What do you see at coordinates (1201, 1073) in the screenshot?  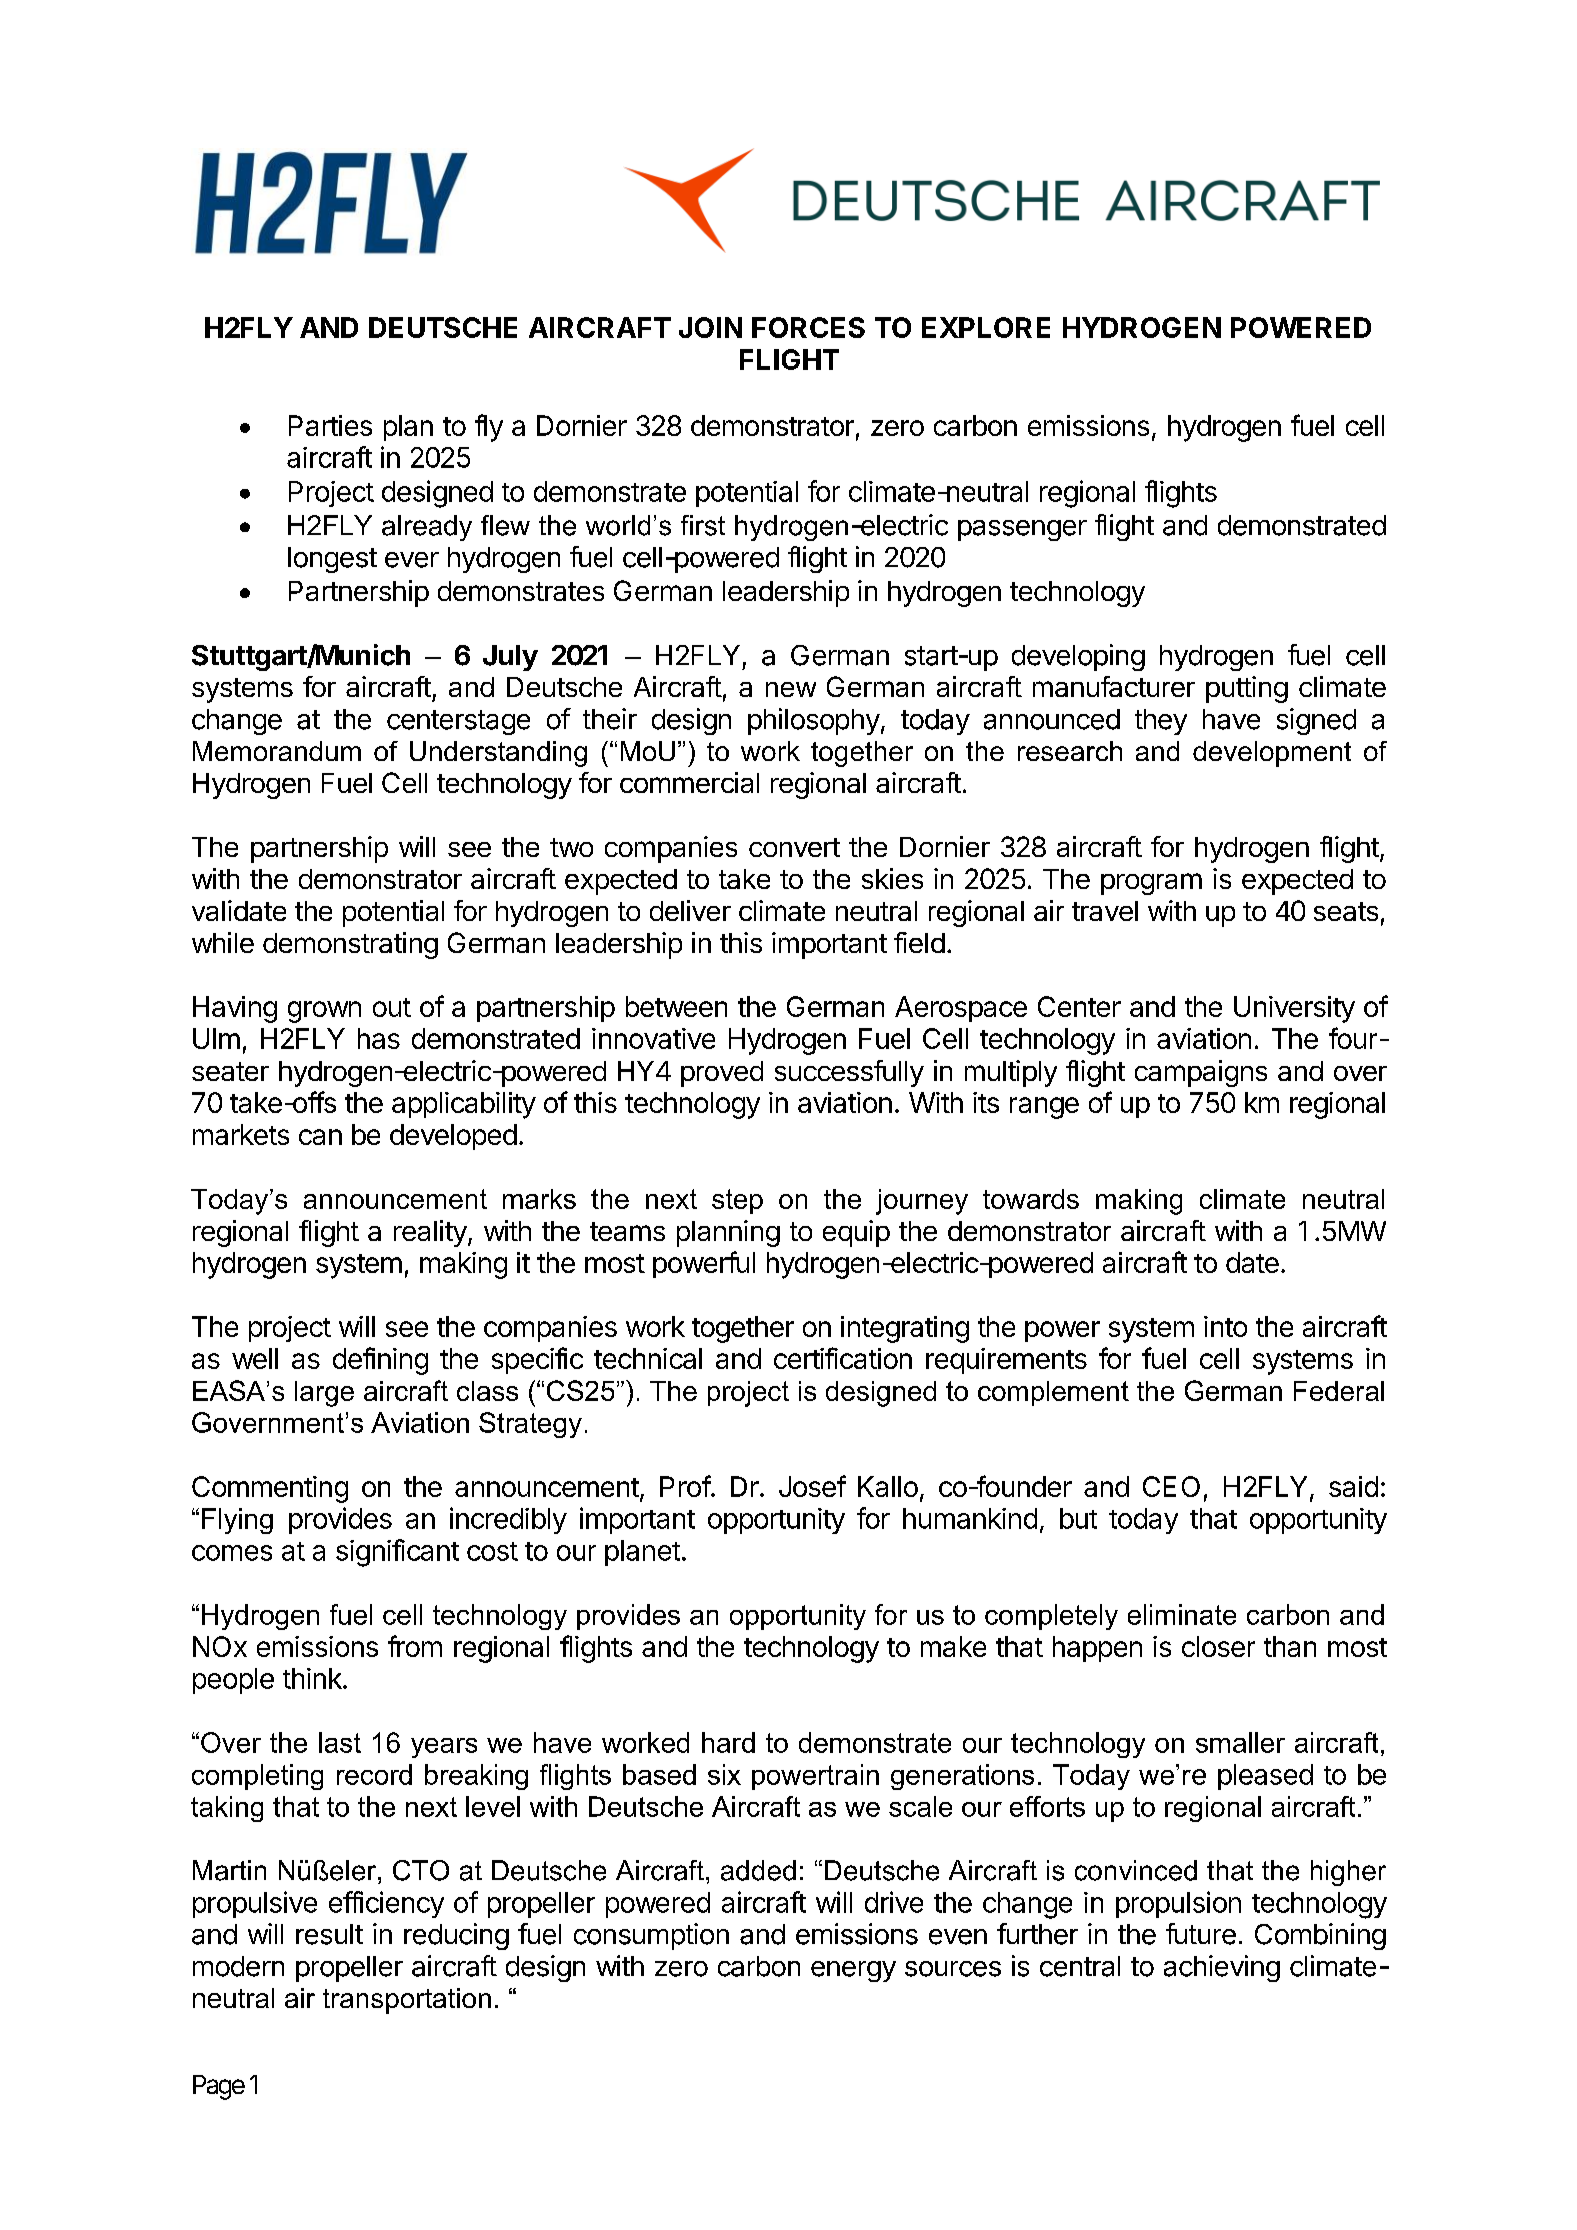 I see `campaigns` at bounding box center [1201, 1073].
